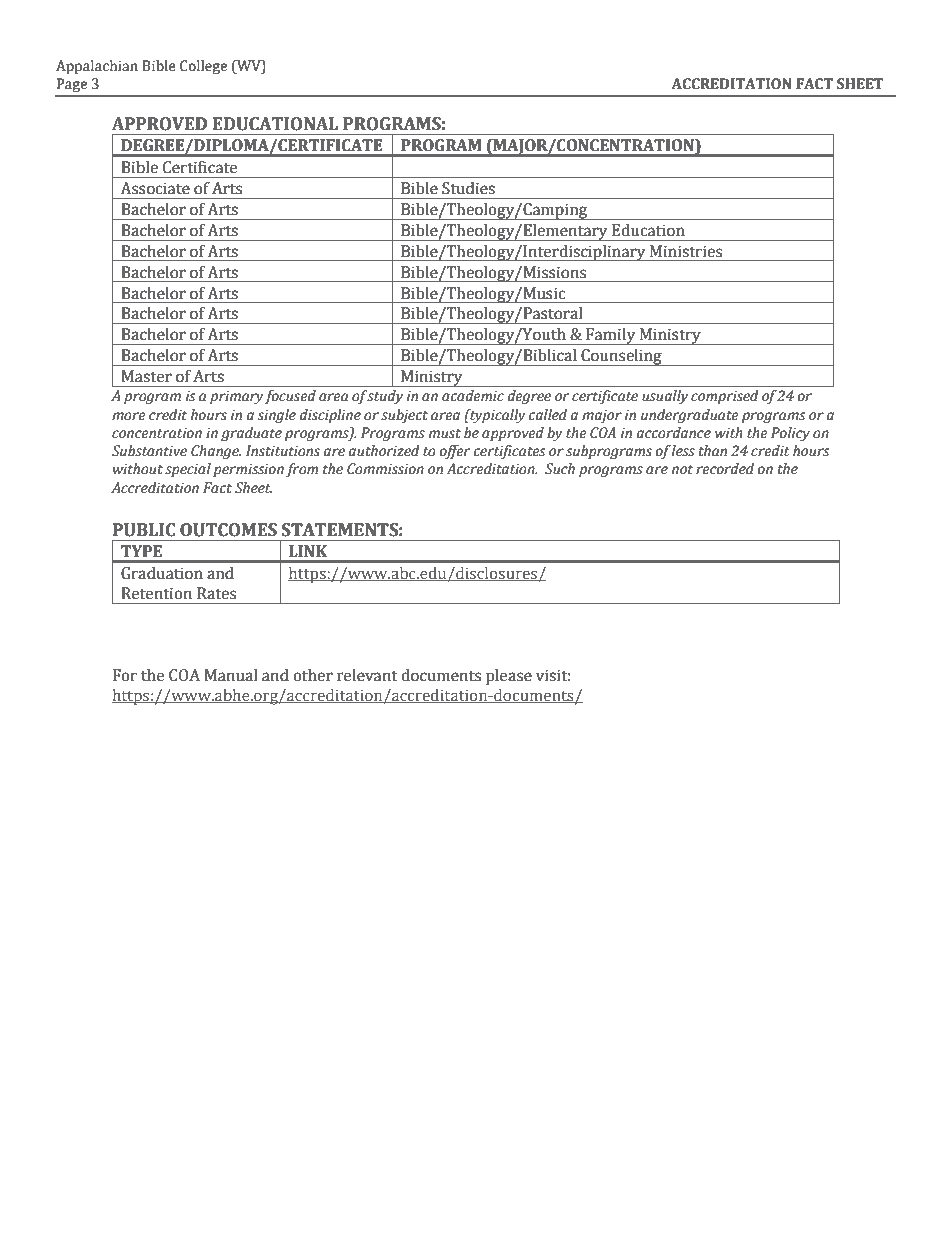  I want to click on special, so click(188, 470).
